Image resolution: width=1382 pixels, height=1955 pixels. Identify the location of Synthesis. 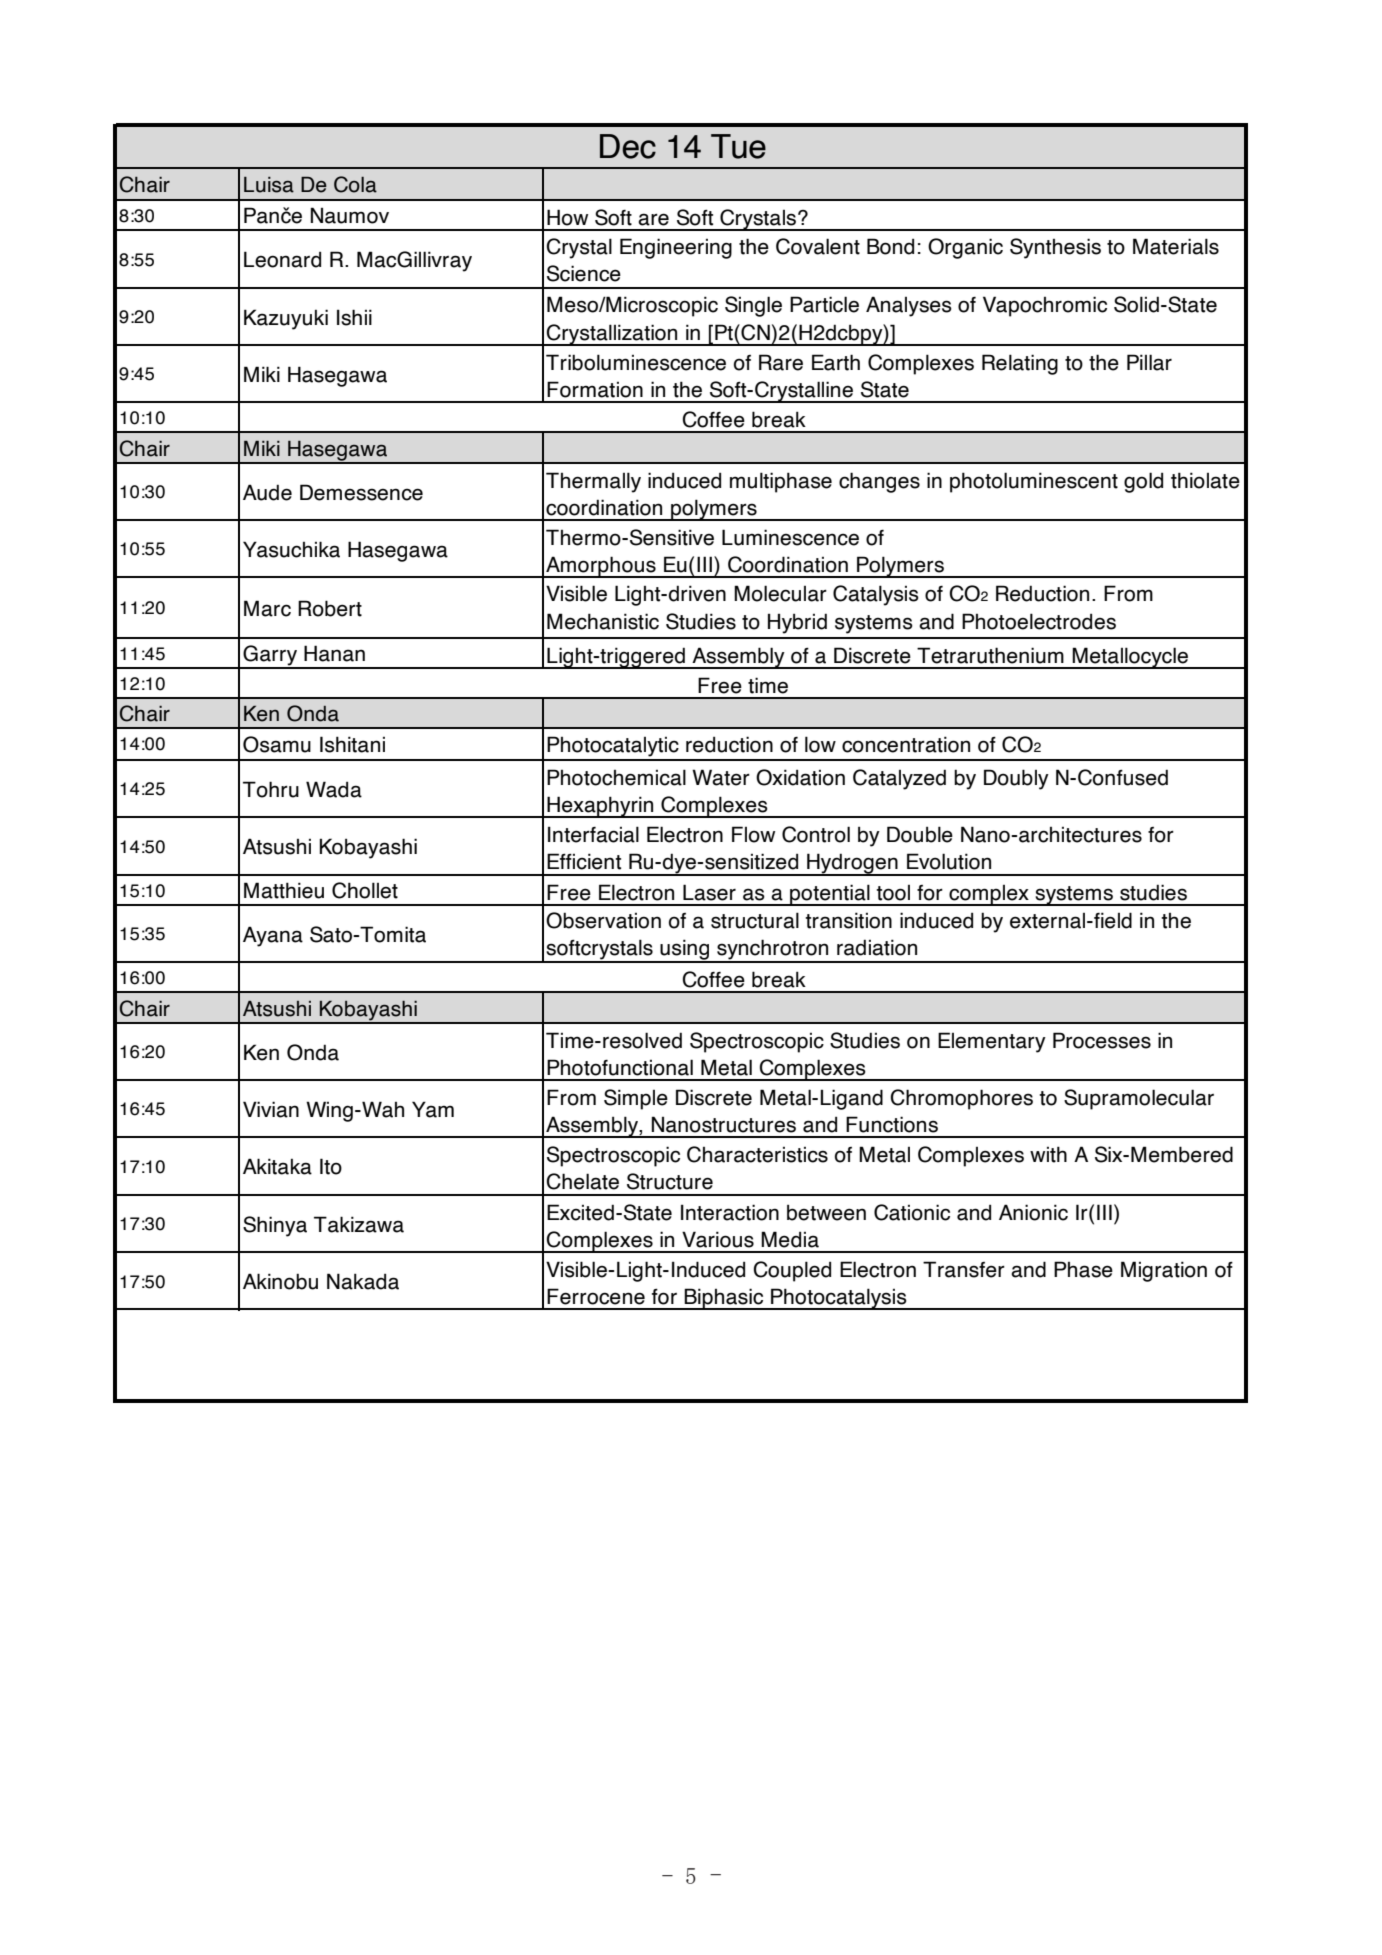
(1055, 248).
